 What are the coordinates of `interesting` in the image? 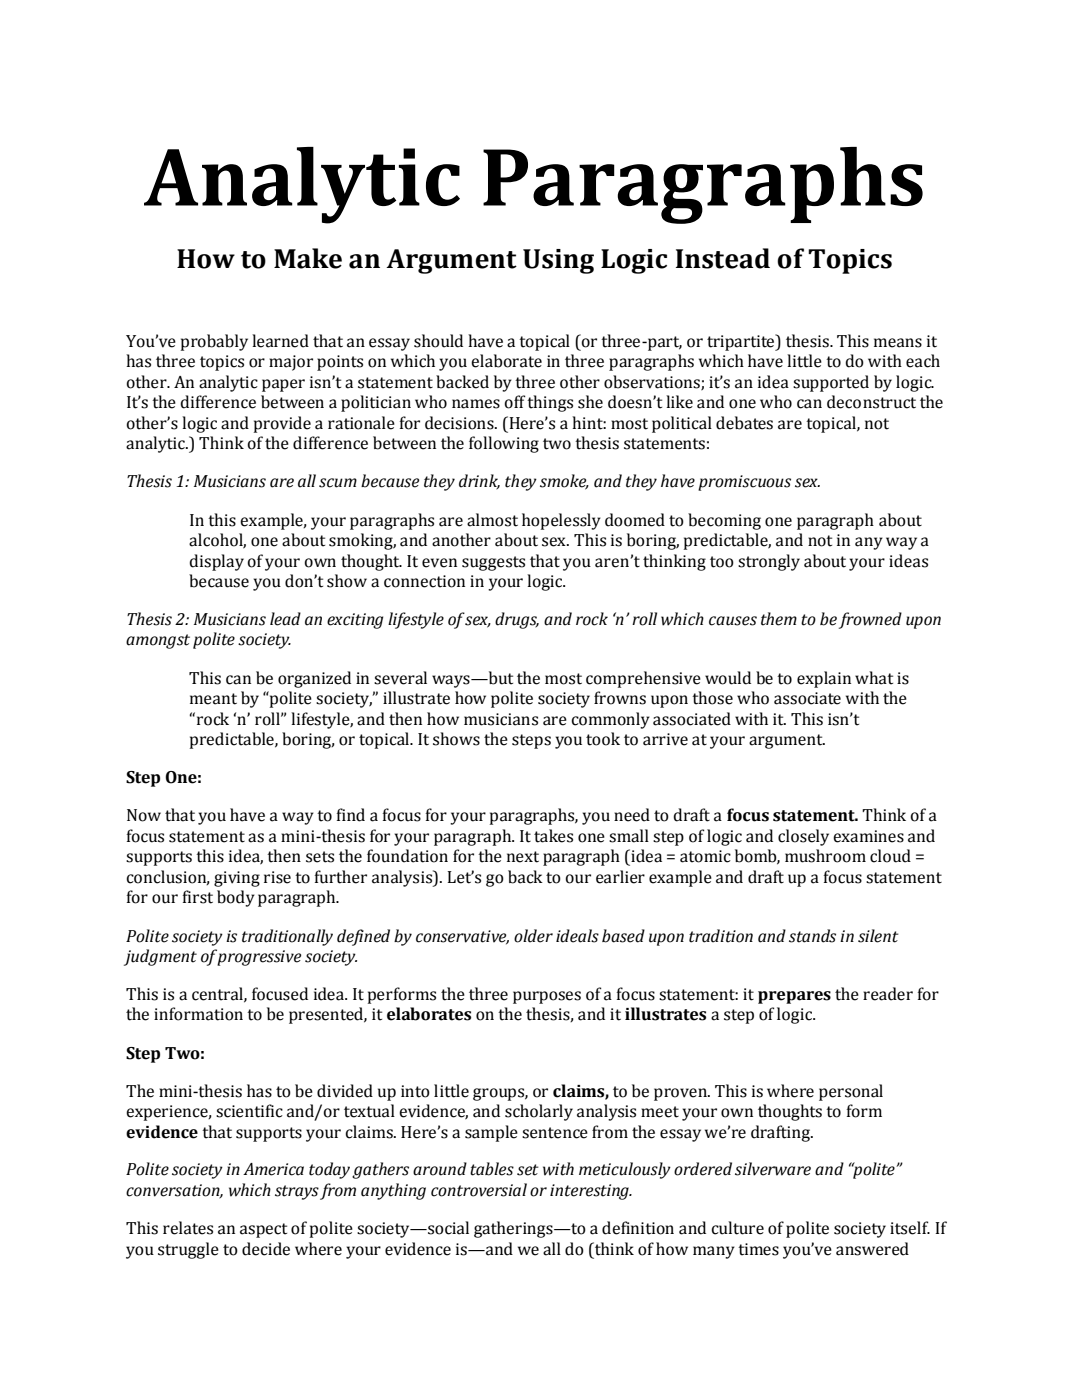 It's located at (590, 1192).
